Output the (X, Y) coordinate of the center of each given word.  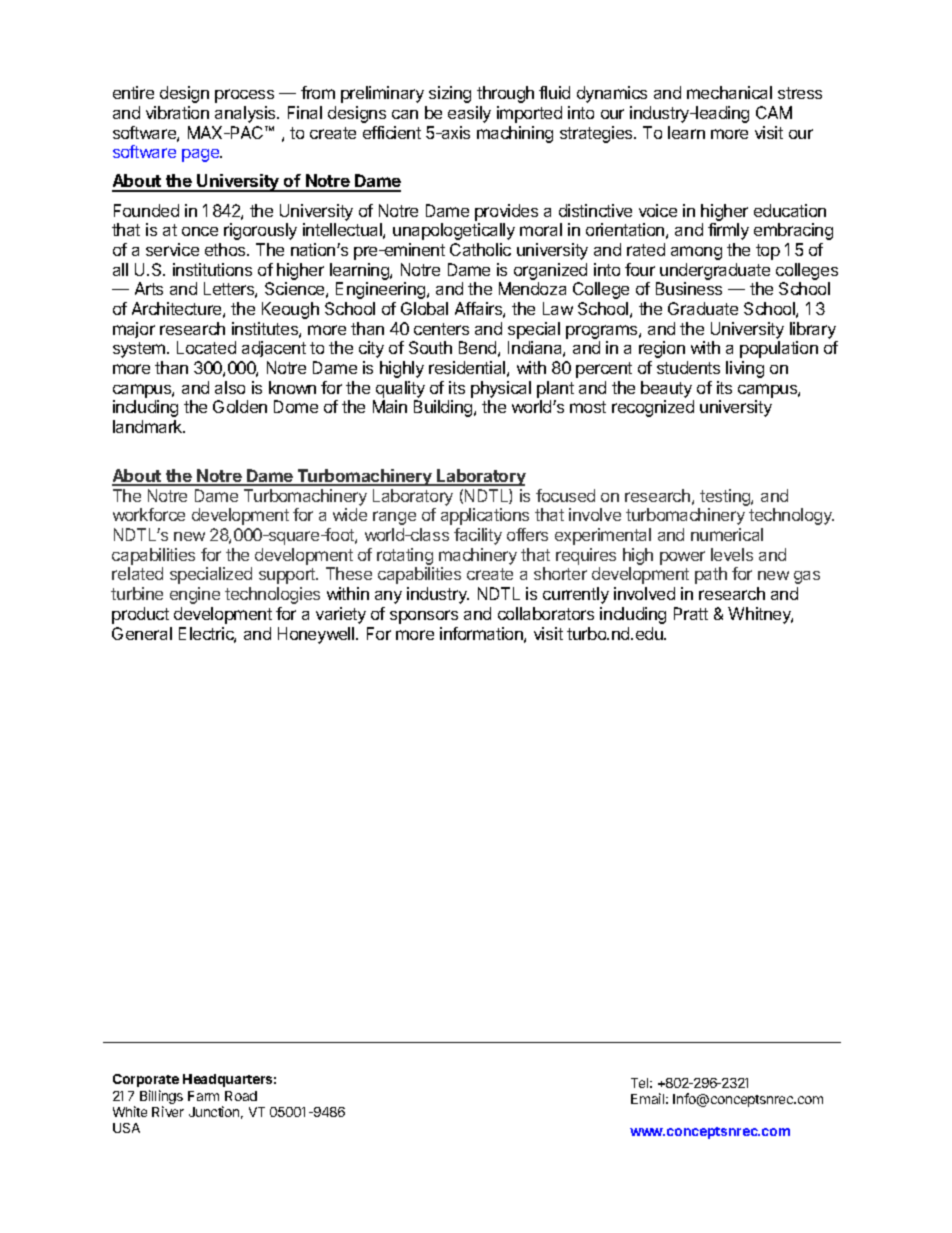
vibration (177, 112)
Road (241, 1096)
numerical (727, 534)
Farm (203, 1096)
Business (689, 288)
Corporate (146, 1080)
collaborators (546, 613)
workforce (149, 514)
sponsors (424, 617)
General (142, 633)
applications (485, 516)
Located (206, 347)
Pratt (691, 613)
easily (469, 114)
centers (441, 329)
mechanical (729, 92)
